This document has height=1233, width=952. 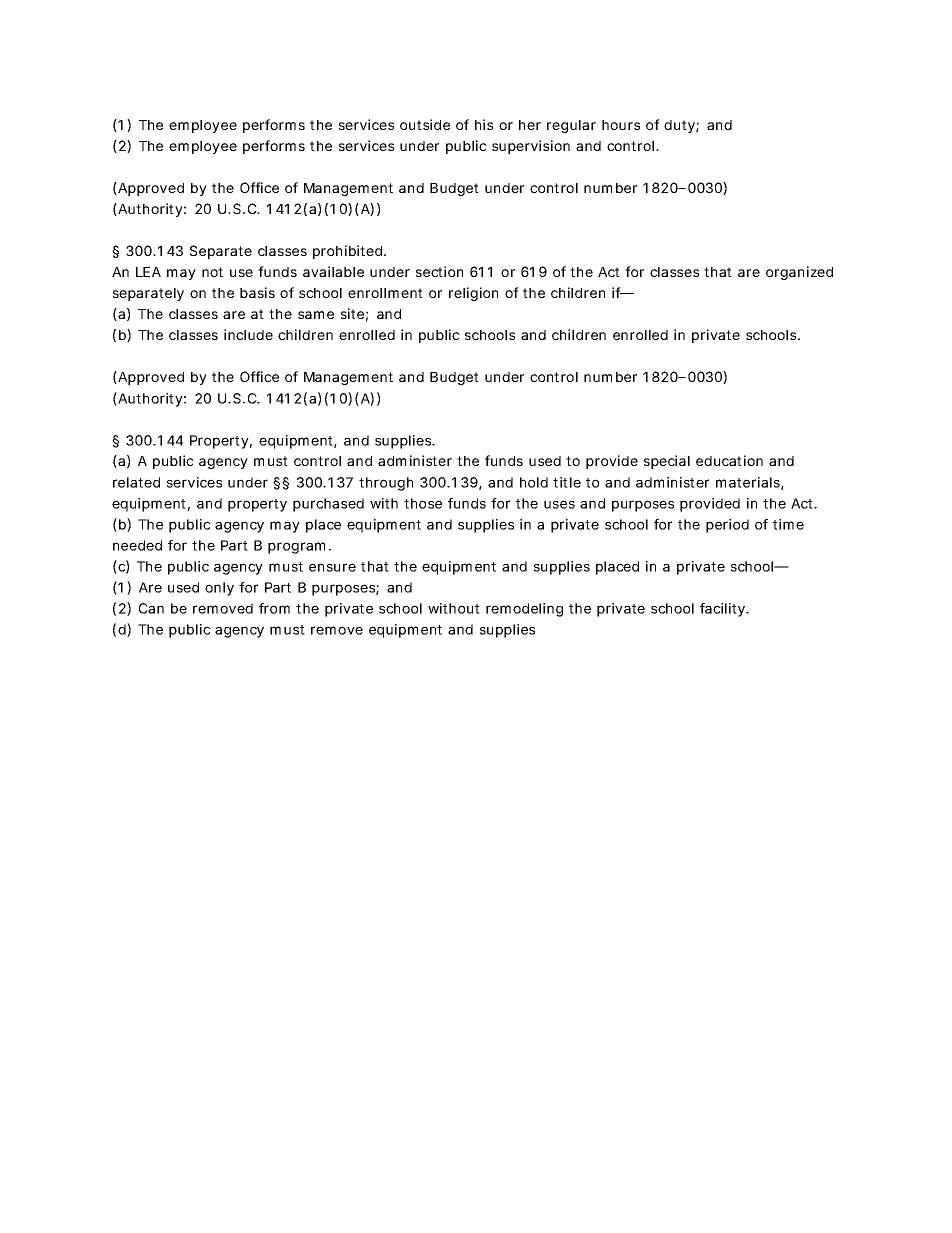 I want to click on her, so click(x=530, y=125).
